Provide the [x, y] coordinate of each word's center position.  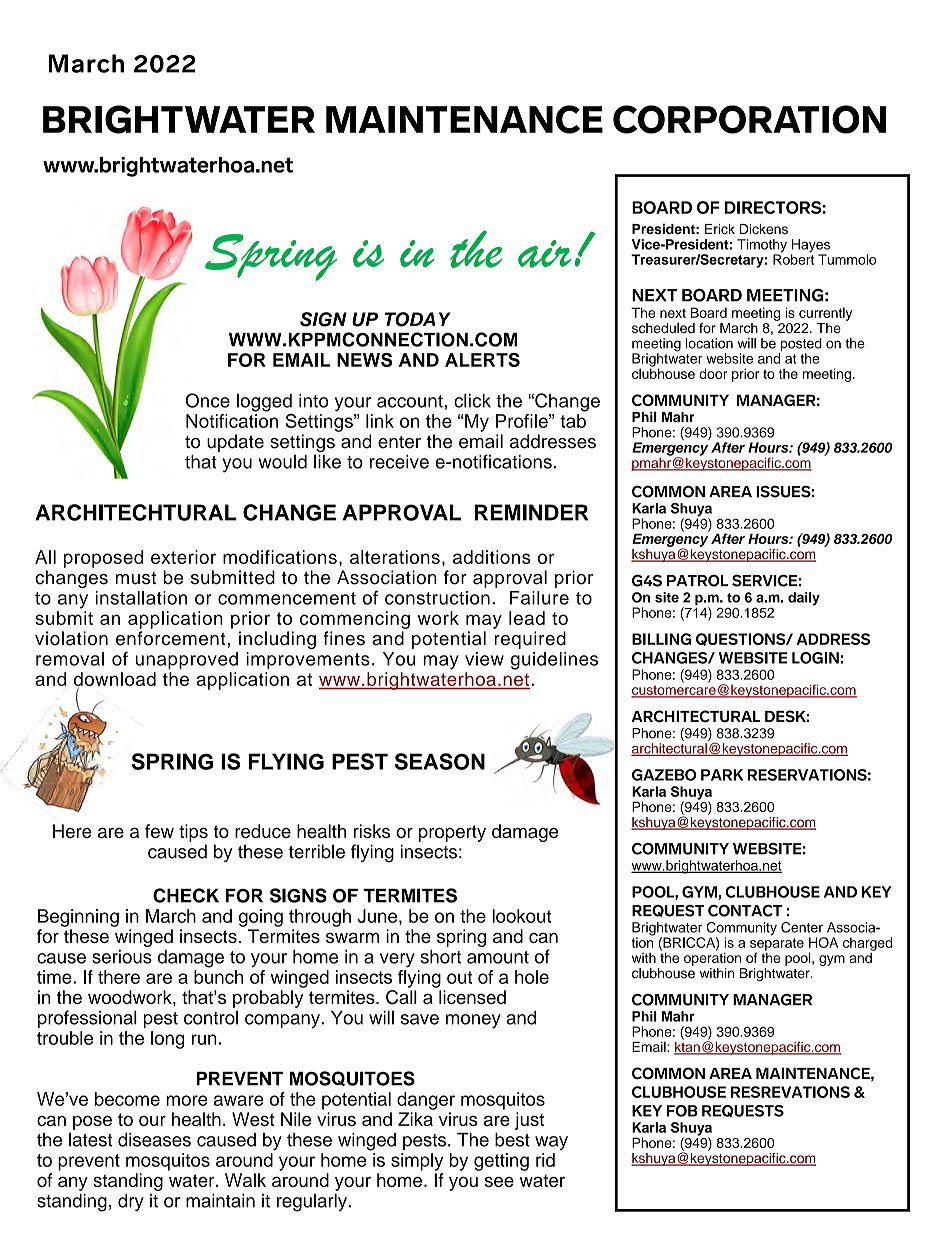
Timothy [762, 247]
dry [131, 1202]
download [115, 680]
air [544, 254]
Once [208, 400]
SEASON [440, 761]
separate [777, 945]
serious [122, 957]
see [499, 1181]
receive [399, 462]
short [440, 957]
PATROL [697, 580]
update [235, 443]
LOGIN [815, 658]
